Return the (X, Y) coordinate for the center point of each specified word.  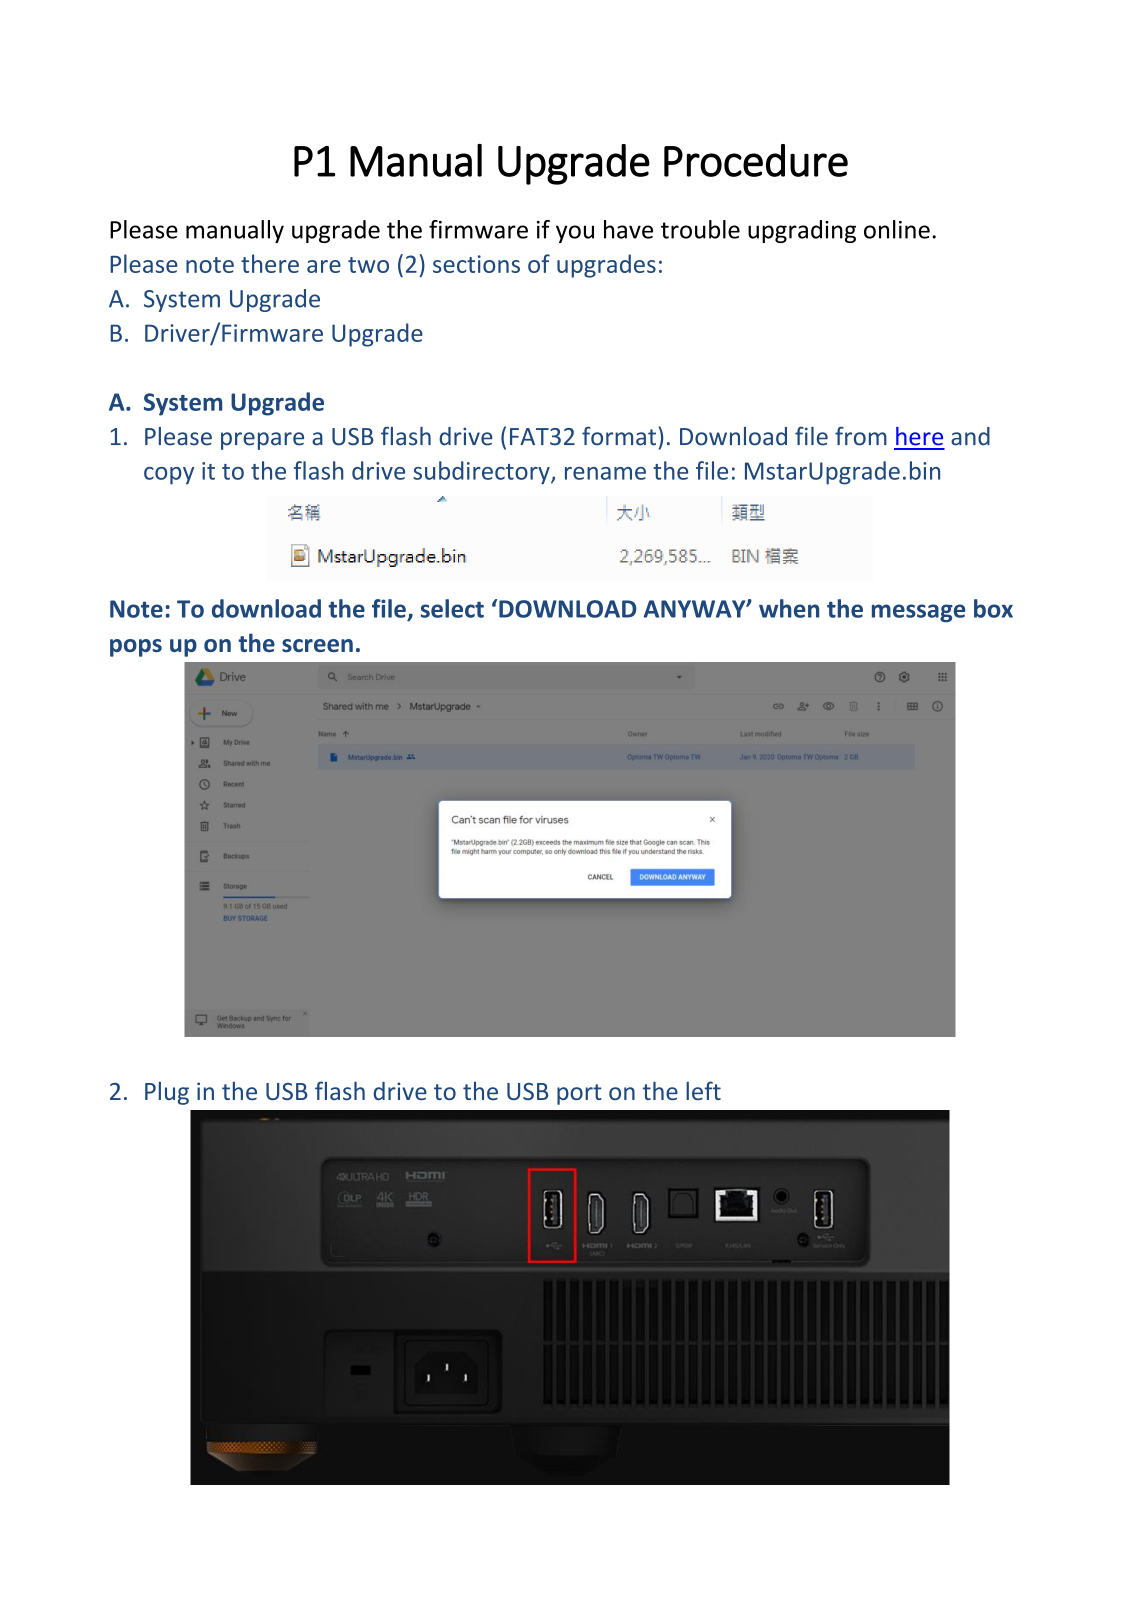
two (368, 265)
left (703, 1090)
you (575, 234)
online (897, 229)
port (579, 1094)
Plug (167, 1093)
